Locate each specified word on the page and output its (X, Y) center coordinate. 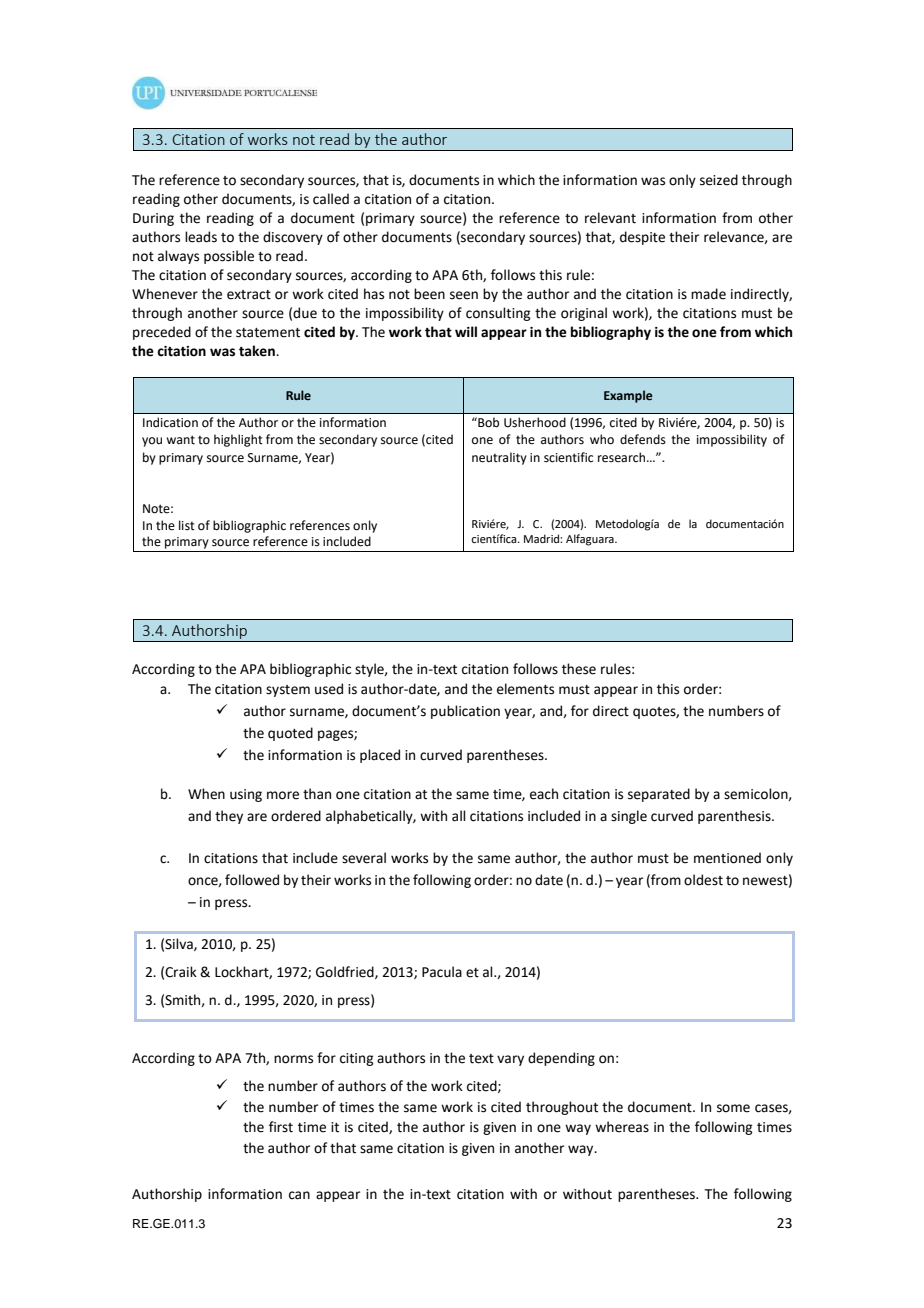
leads (201, 237)
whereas (622, 1127)
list (187, 525)
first (281, 1127)
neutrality (499, 458)
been (429, 294)
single (629, 817)
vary (510, 1060)
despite (642, 238)
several (364, 858)
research (623, 457)
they (229, 817)
